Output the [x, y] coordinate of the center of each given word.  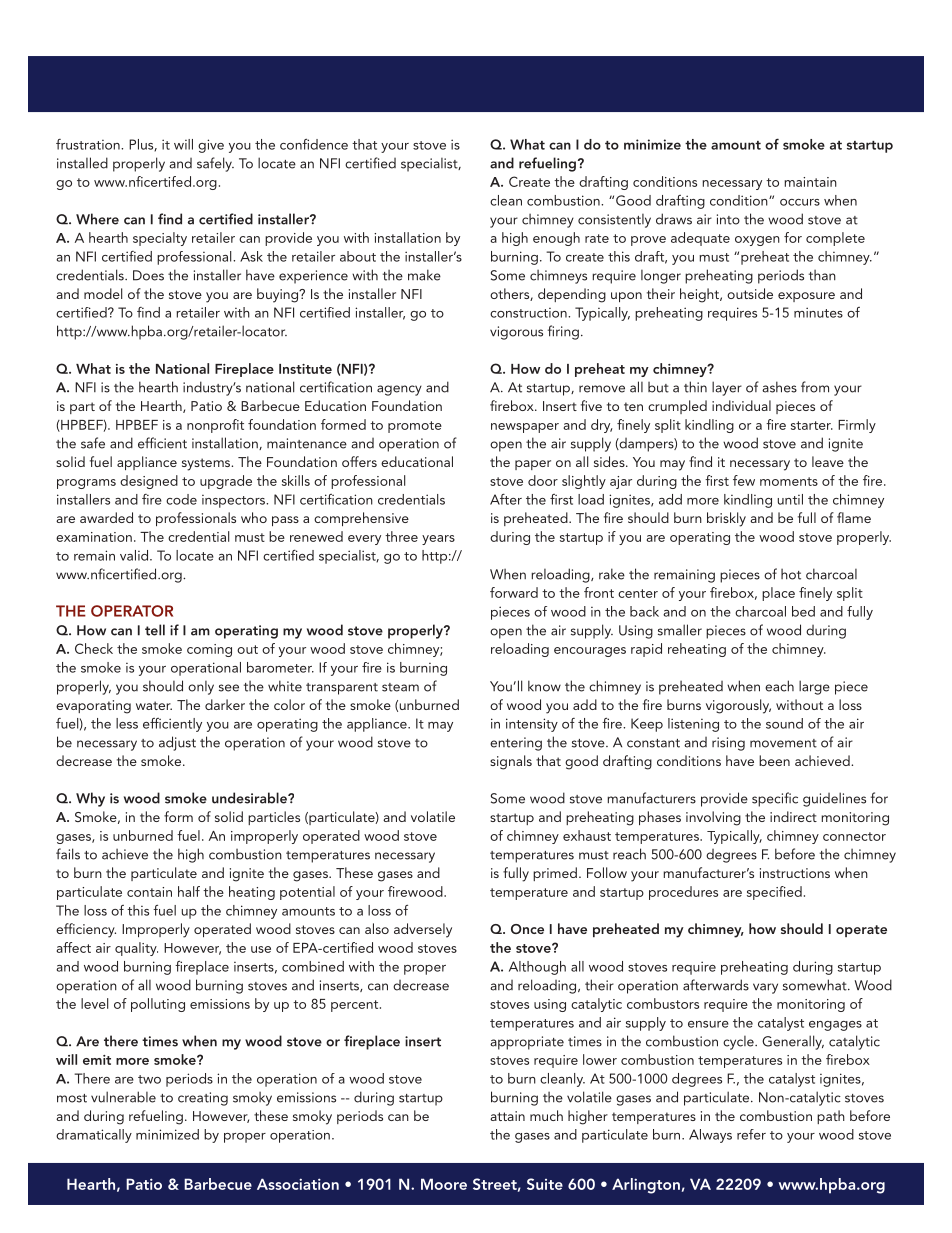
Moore [444, 1184]
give [211, 146]
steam [400, 687]
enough [556, 239]
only [201, 688]
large [814, 687]
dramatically [94, 1136]
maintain [810, 182]
